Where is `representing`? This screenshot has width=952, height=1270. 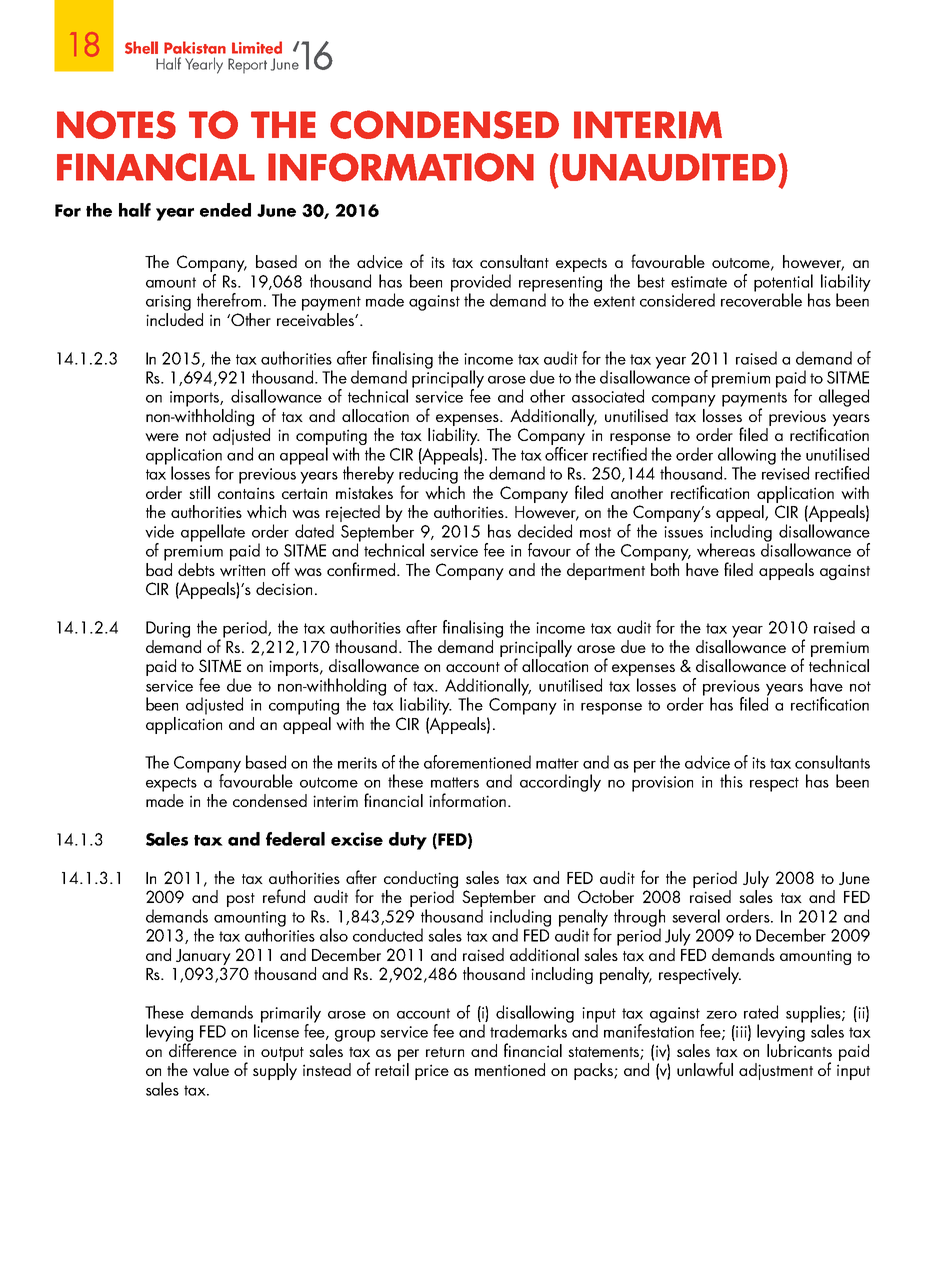
representing is located at coordinates (560, 285).
